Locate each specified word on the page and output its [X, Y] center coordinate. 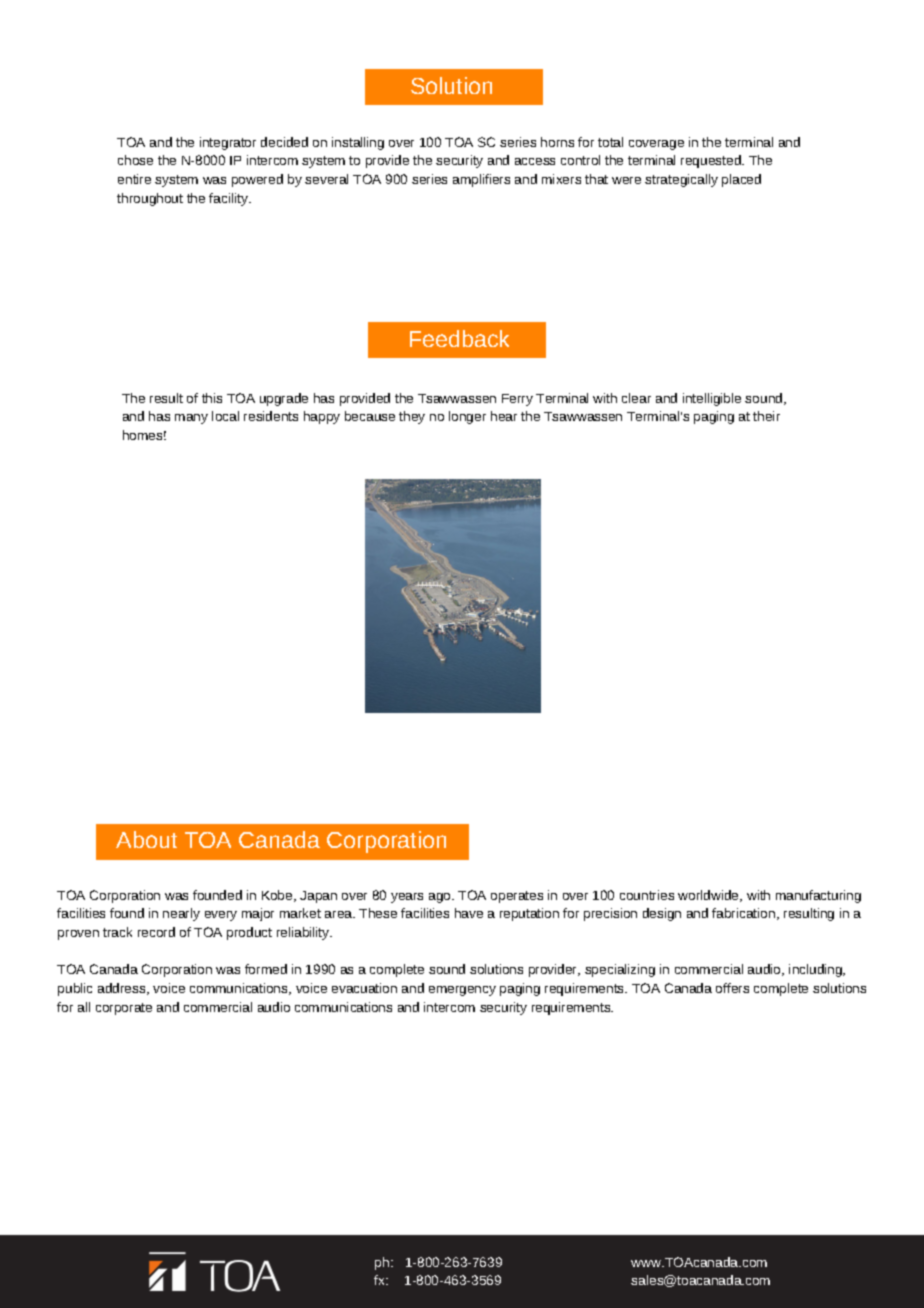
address [123, 989]
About [146, 839]
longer [467, 417]
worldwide [709, 896]
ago [441, 898]
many [191, 419]
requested [712, 161]
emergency [462, 991]
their [766, 416]
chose [135, 160]
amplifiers [481, 180]
